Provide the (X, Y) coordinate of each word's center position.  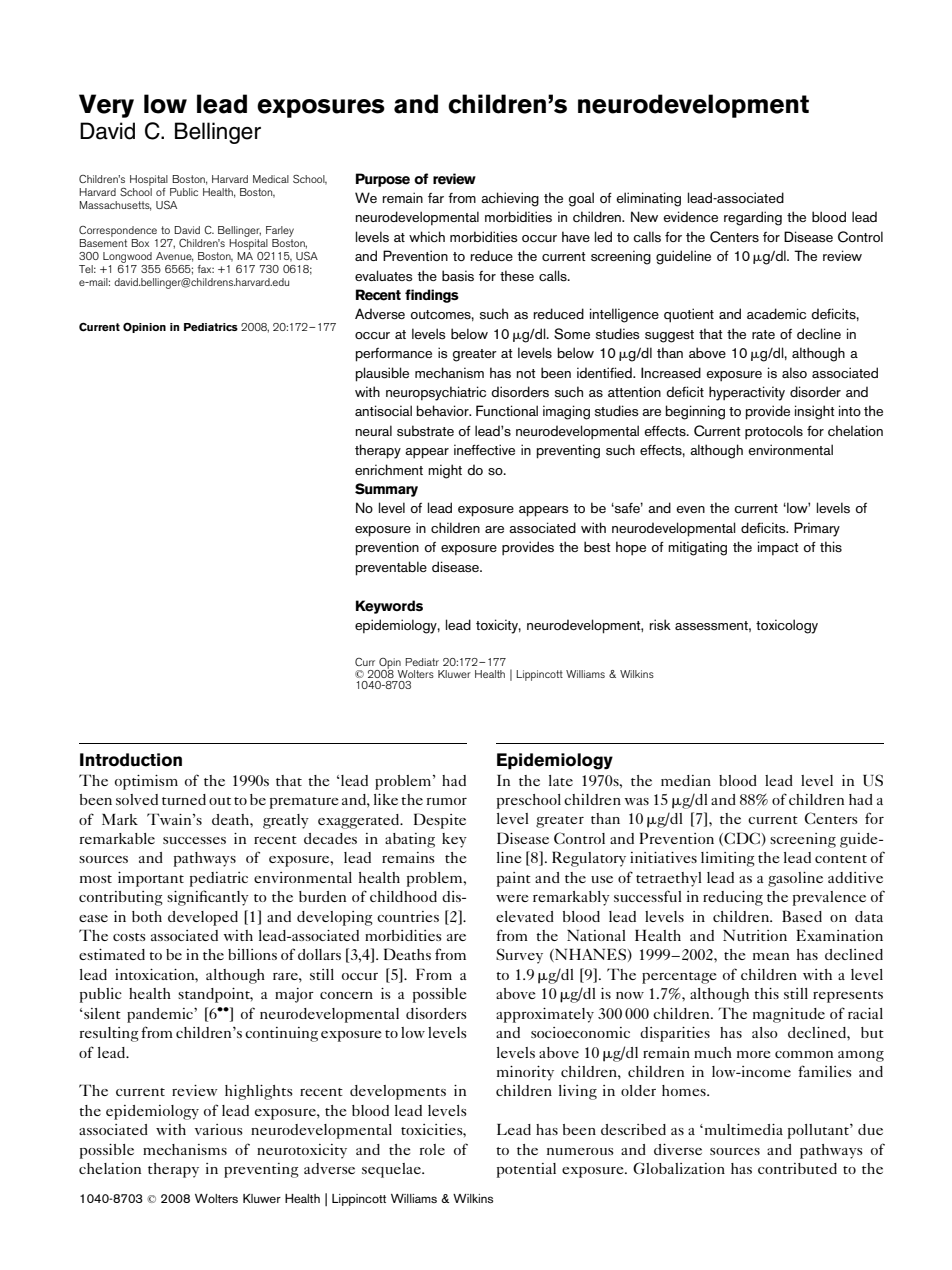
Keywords (389, 607)
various (219, 1129)
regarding (753, 218)
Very (106, 106)
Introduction (131, 760)
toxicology (787, 626)
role (432, 1149)
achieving (510, 199)
